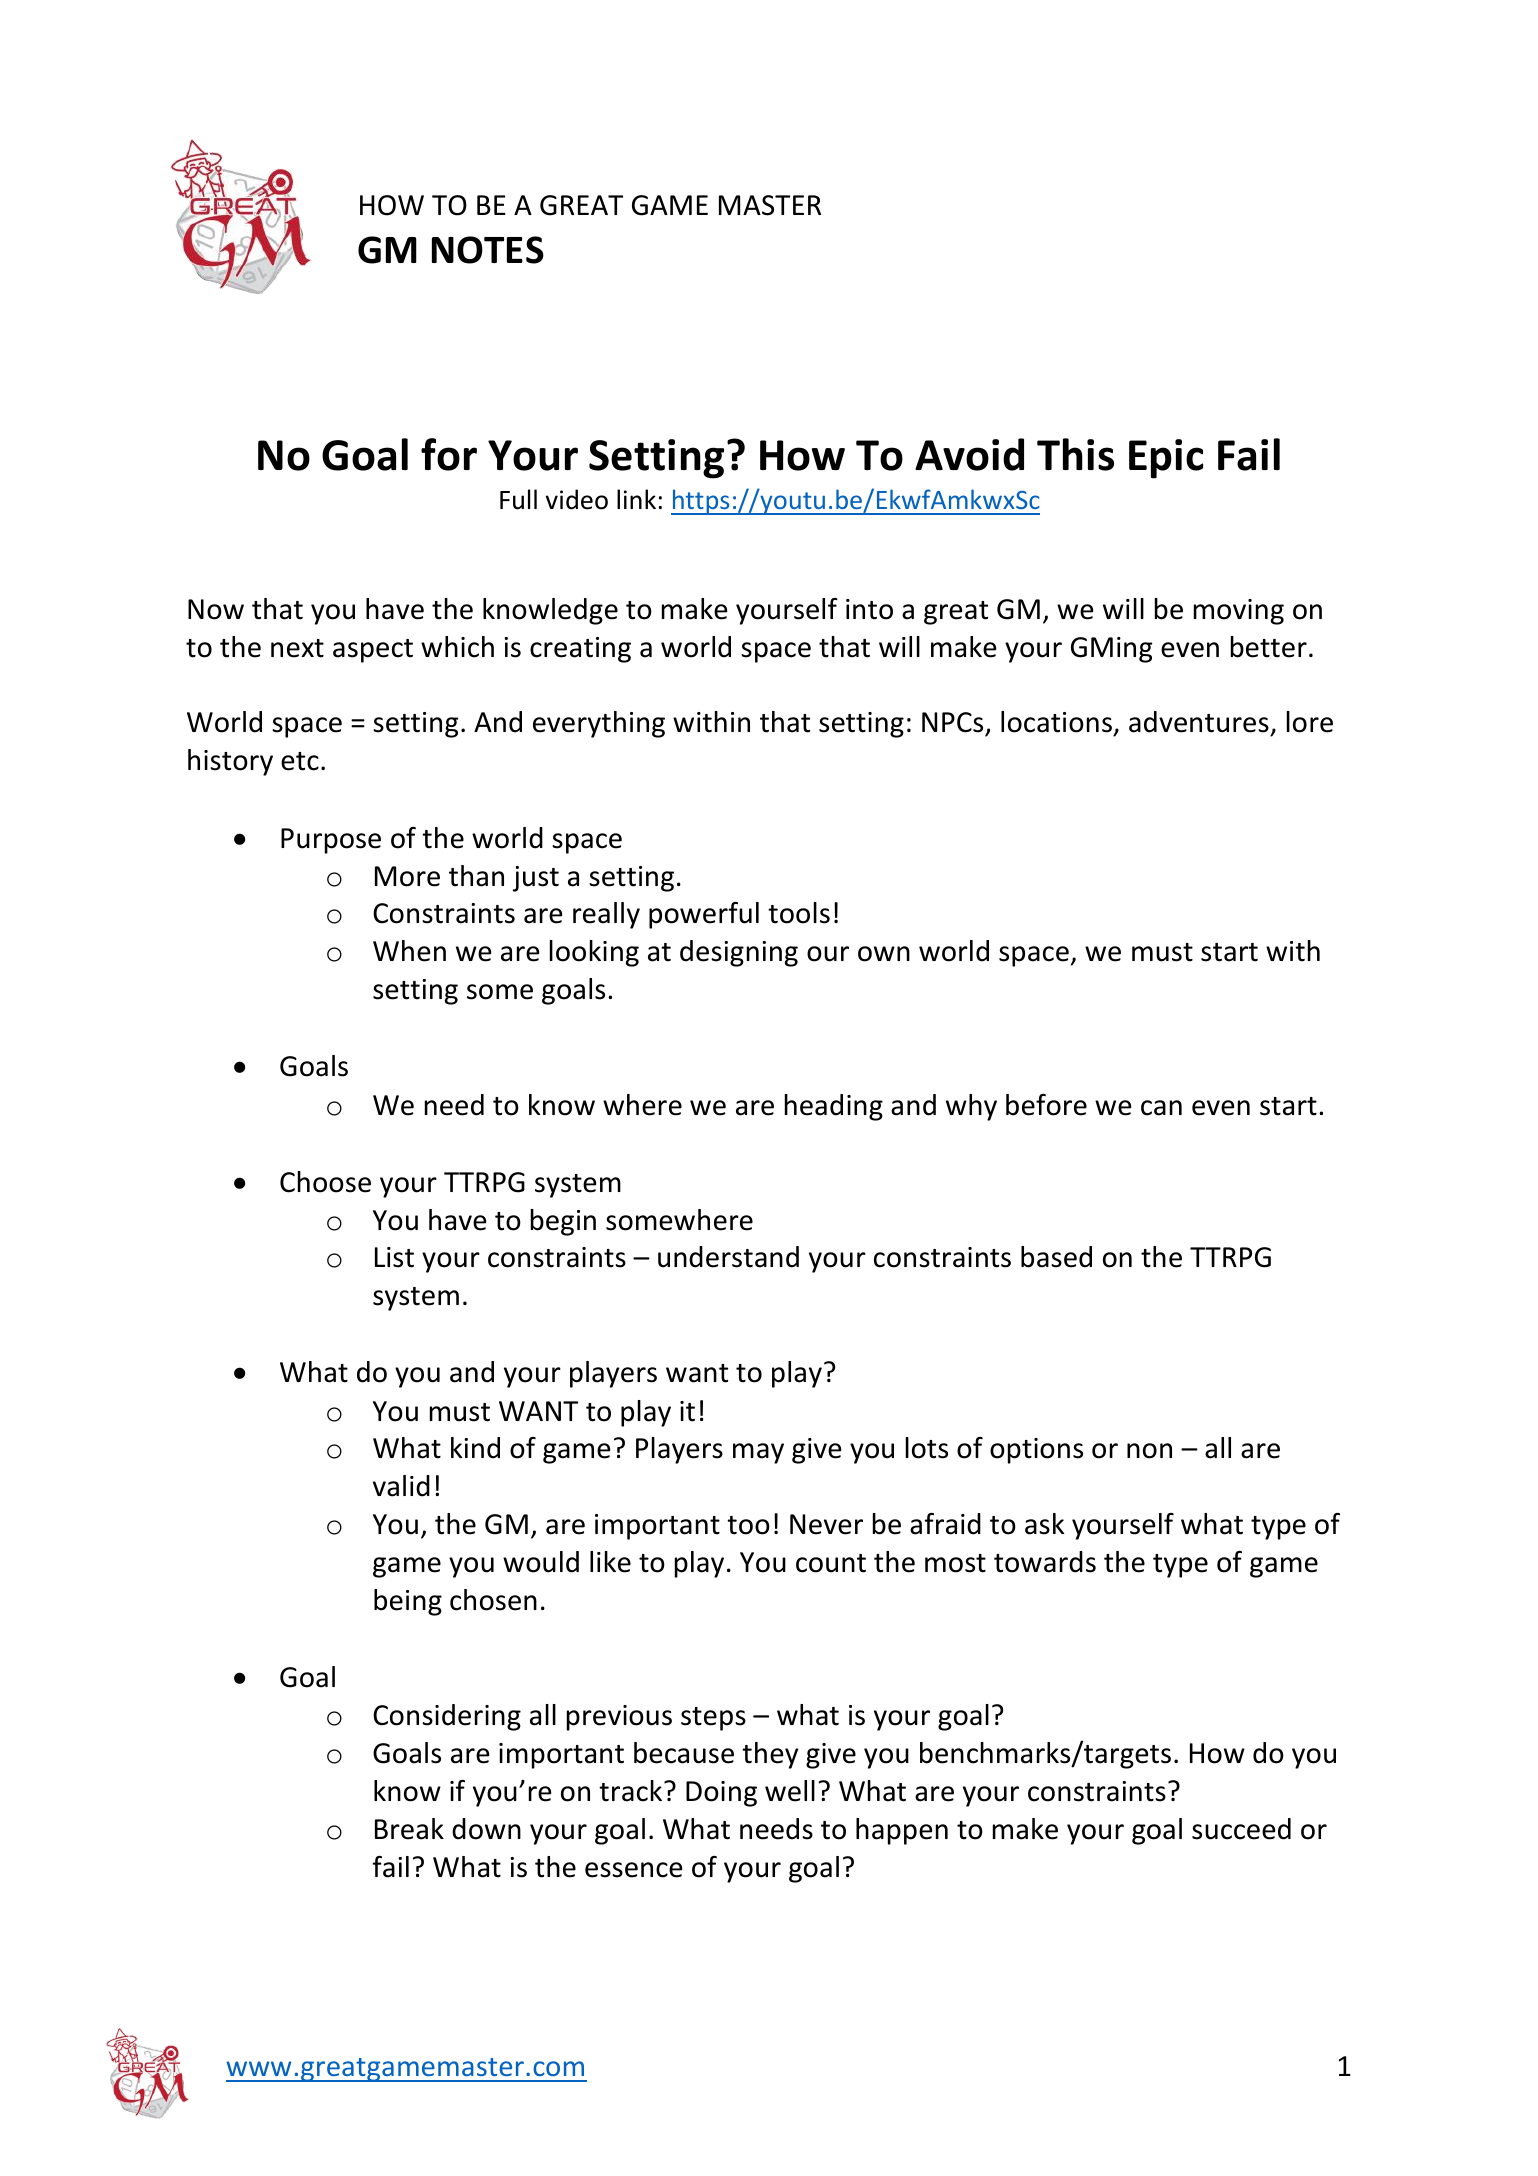 The image size is (1538, 2176). I want to click on Break, so click(409, 1829).
